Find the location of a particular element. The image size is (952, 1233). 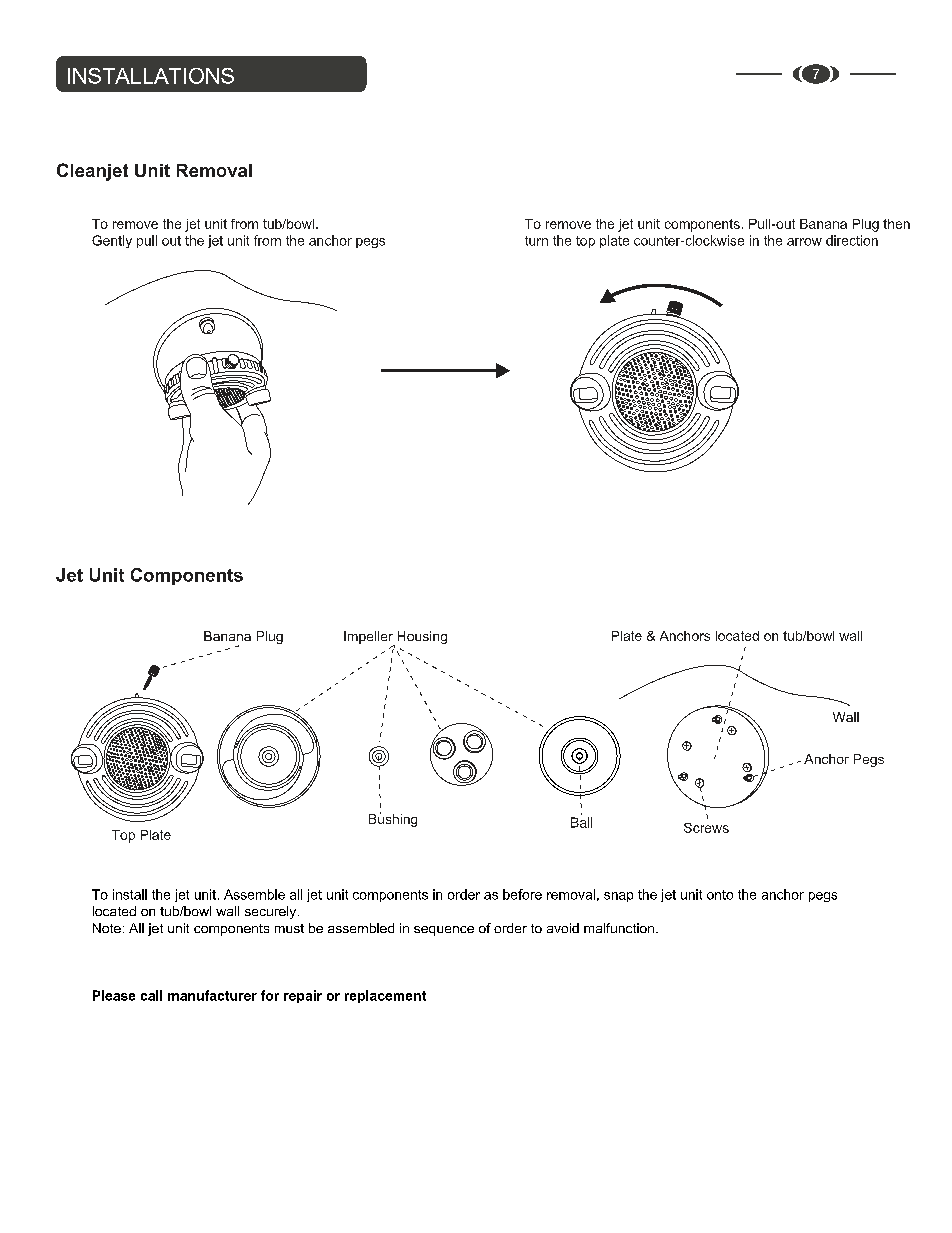

Bushing is located at coordinates (393, 819).
